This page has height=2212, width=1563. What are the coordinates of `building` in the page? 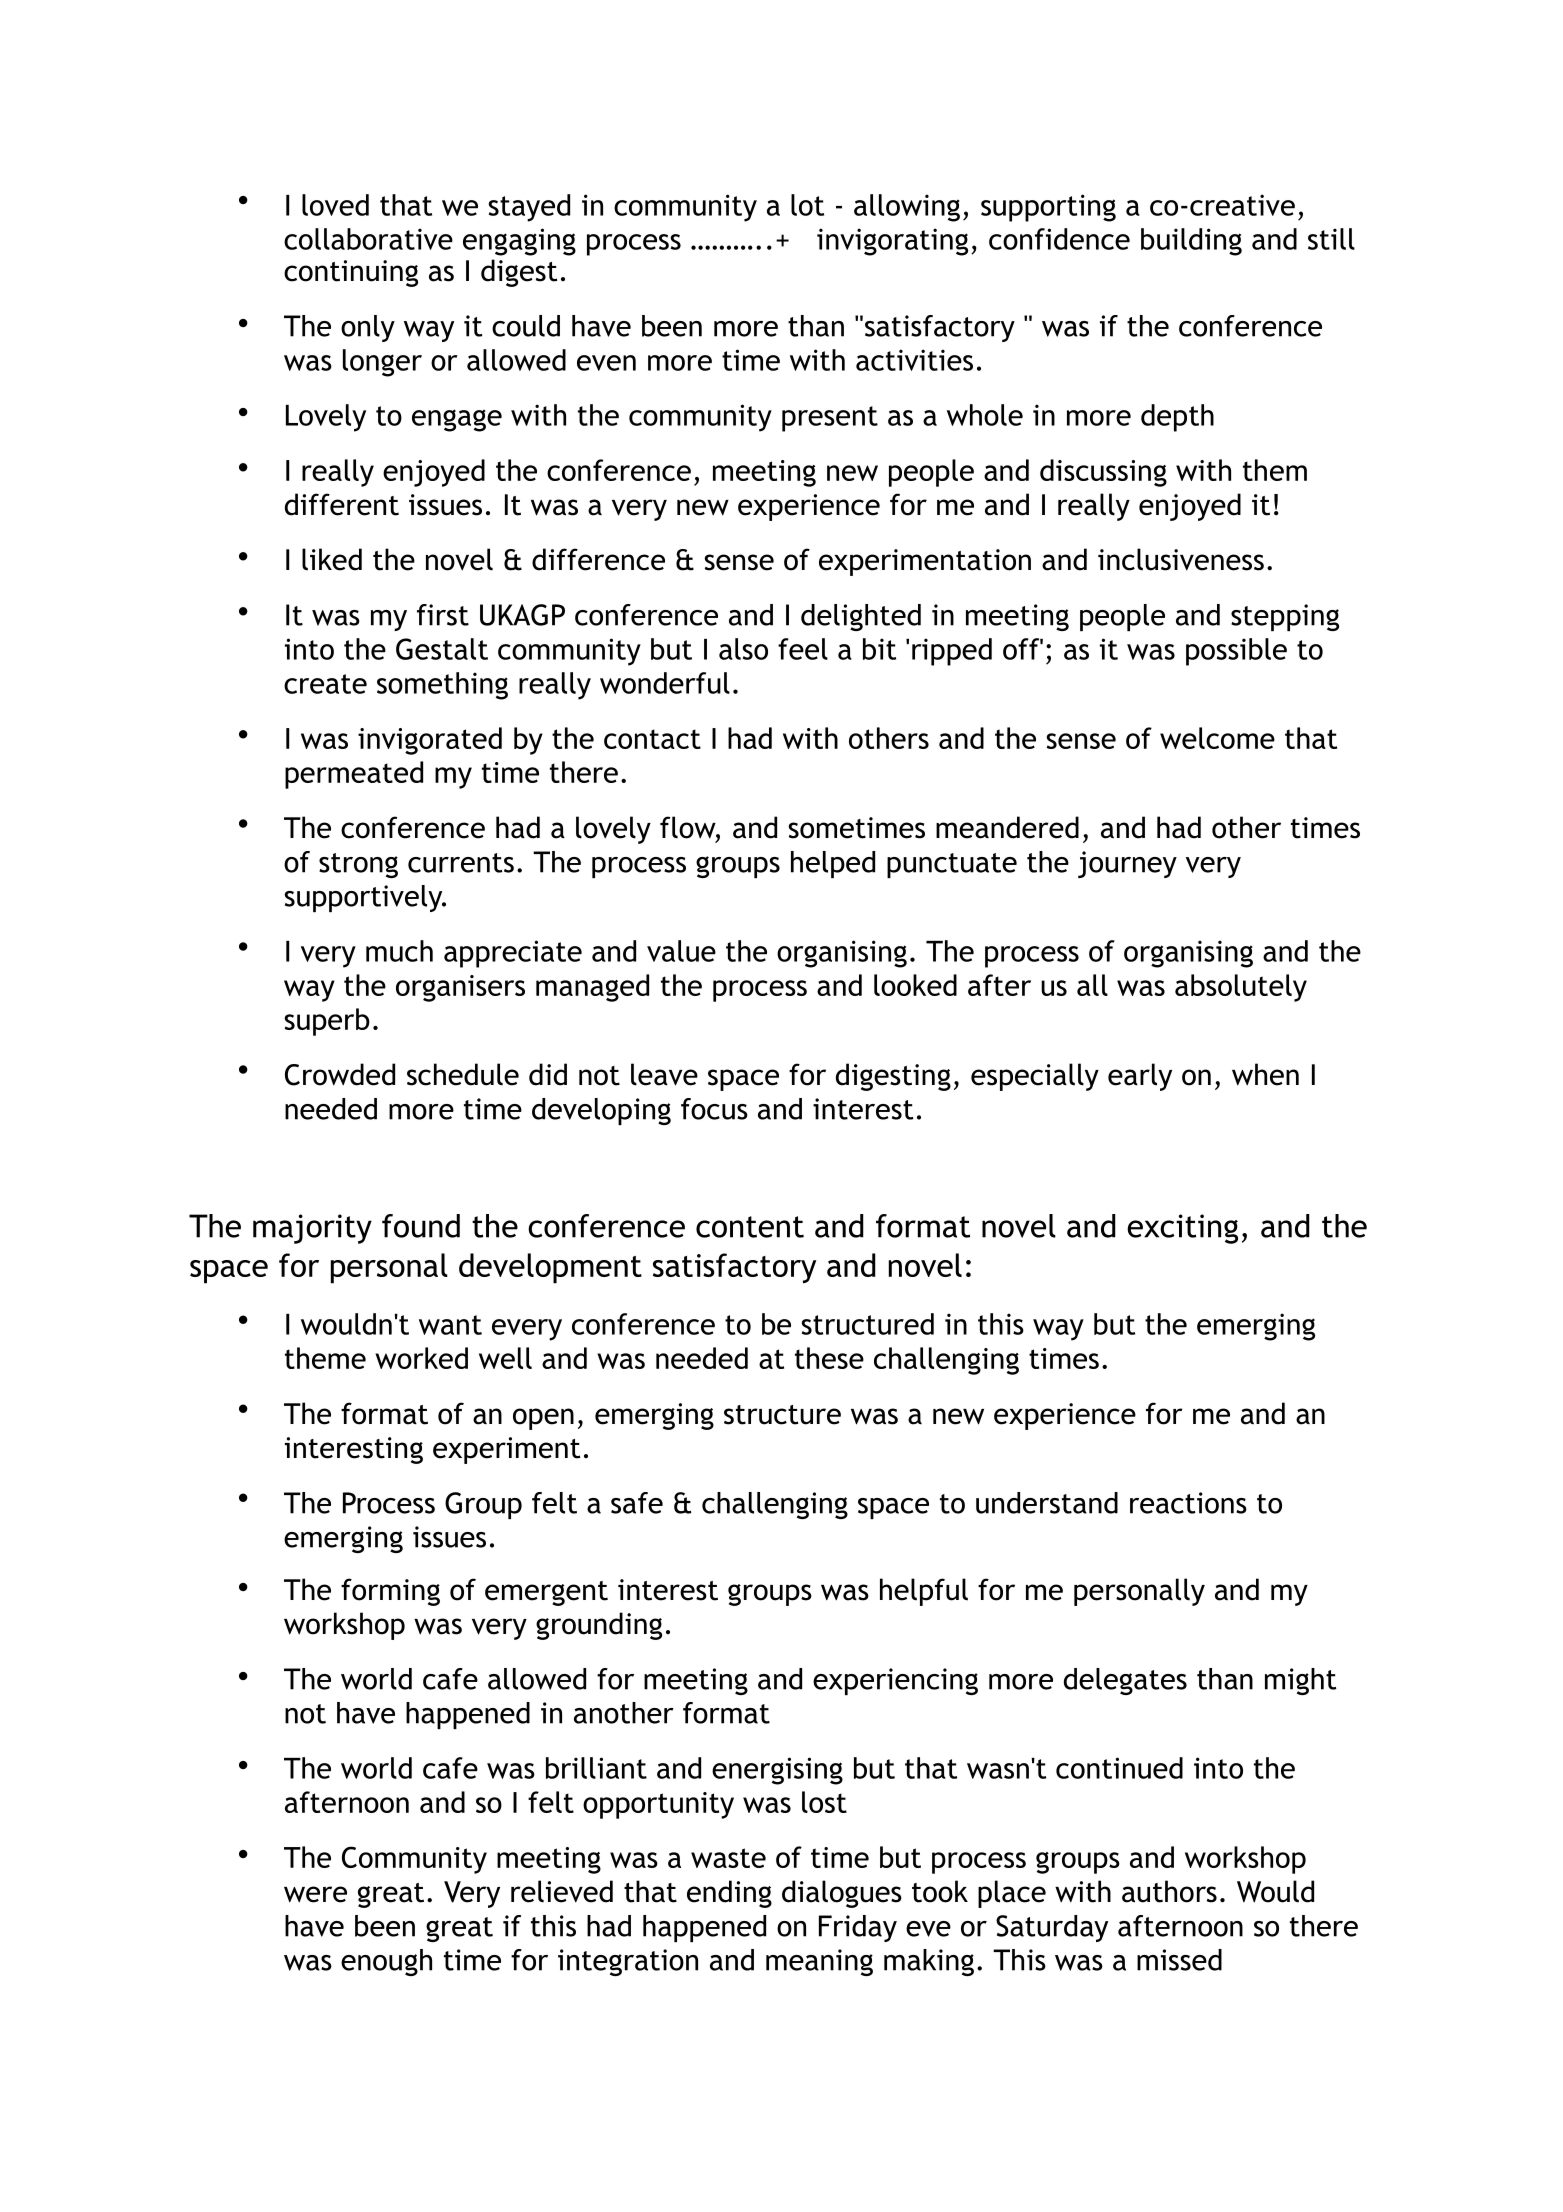 It's located at (1191, 242).
